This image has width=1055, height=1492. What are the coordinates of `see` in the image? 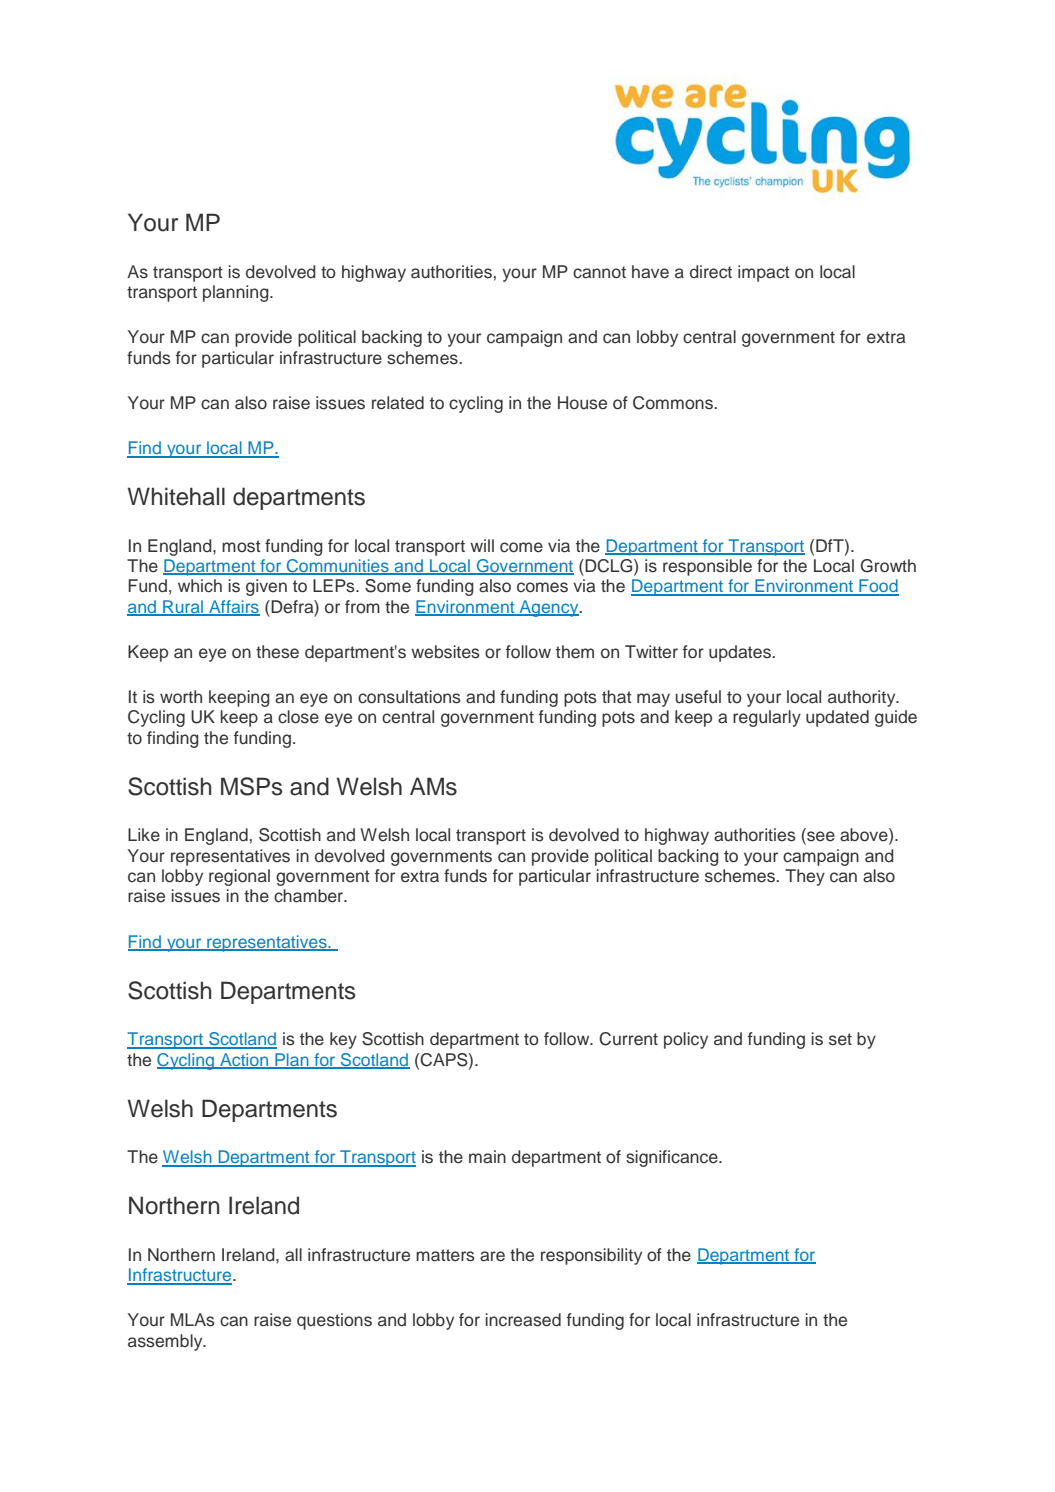 It's located at (820, 836).
